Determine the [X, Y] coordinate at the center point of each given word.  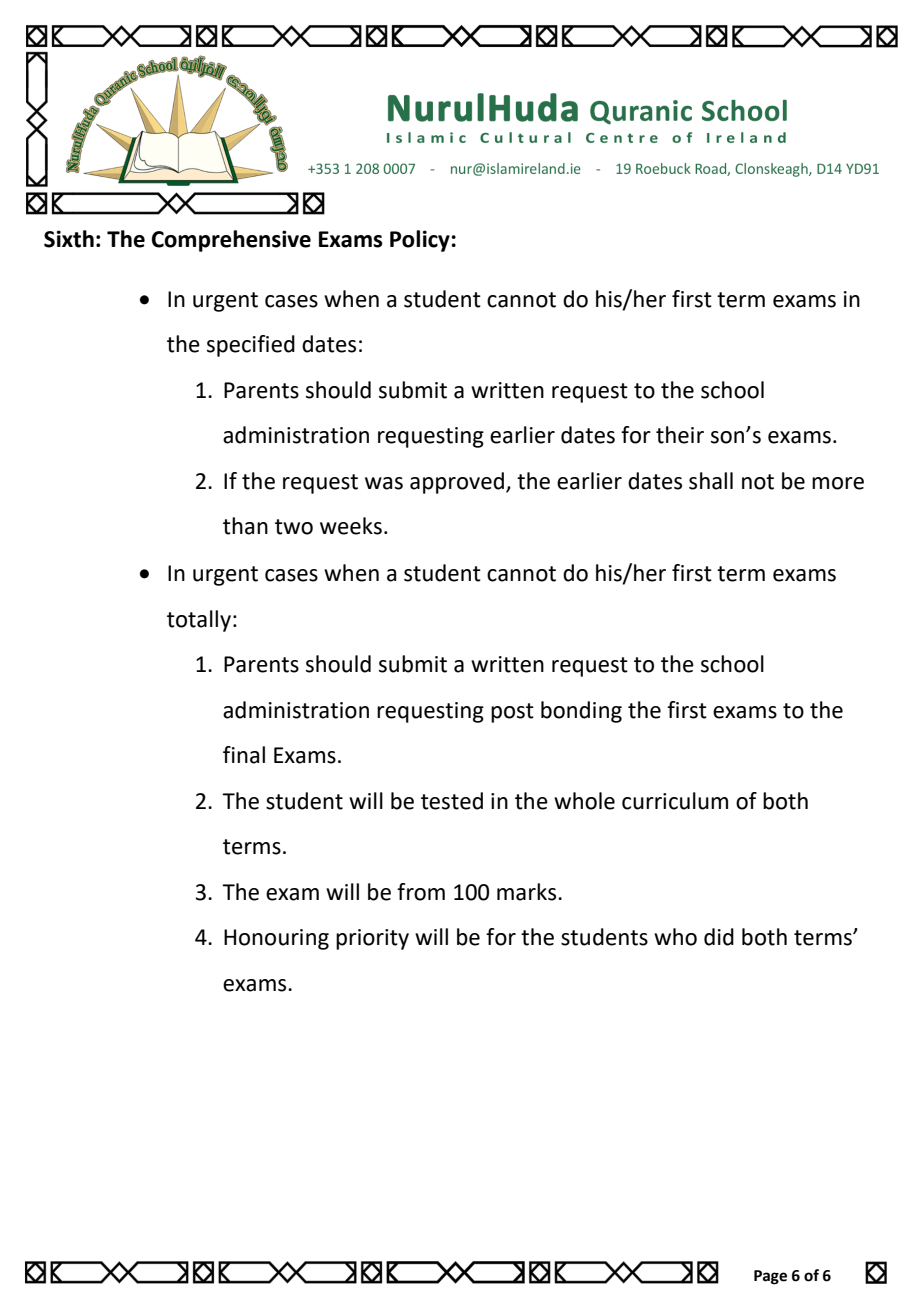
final [244, 755]
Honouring [276, 939]
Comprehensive [231, 241]
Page [770, 1277]
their [680, 435]
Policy [420, 241]
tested [452, 801]
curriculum [675, 801]
